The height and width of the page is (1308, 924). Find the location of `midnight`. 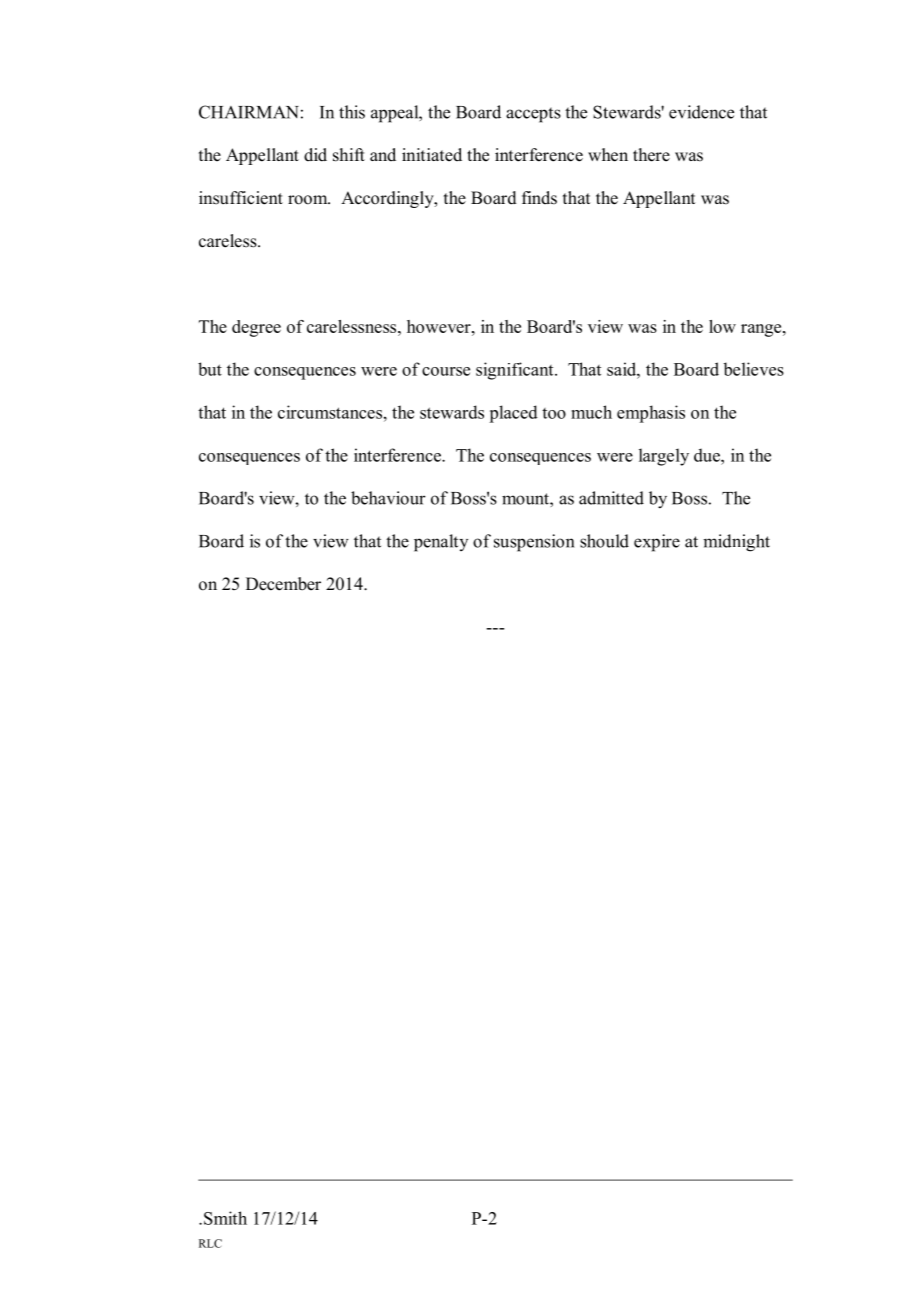

midnight is located at coordinates (736, 543).
